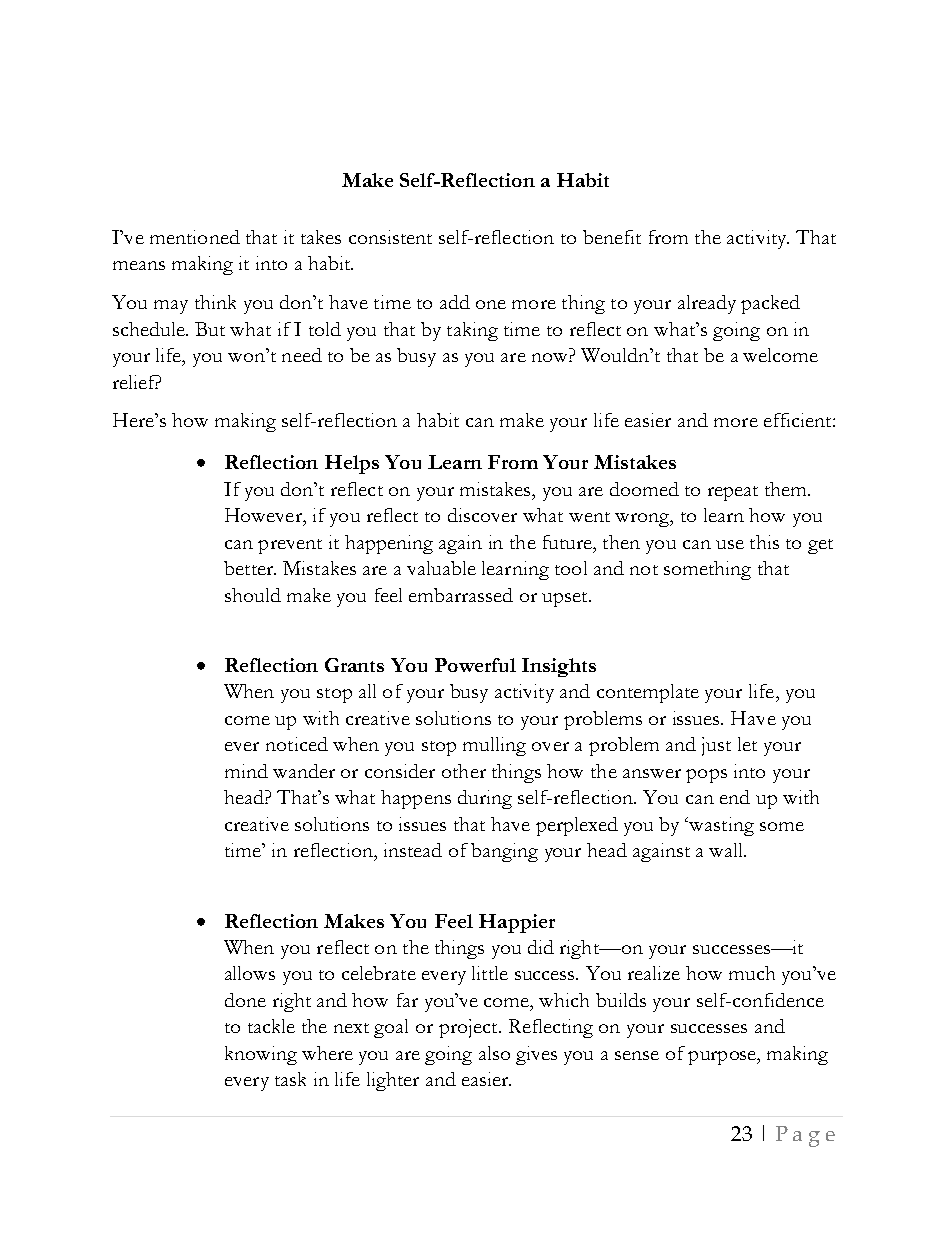 This page has width=952, height=1233. Describe the element at coordinates (261, 1055) in the page. I see `knowing` at that location.
